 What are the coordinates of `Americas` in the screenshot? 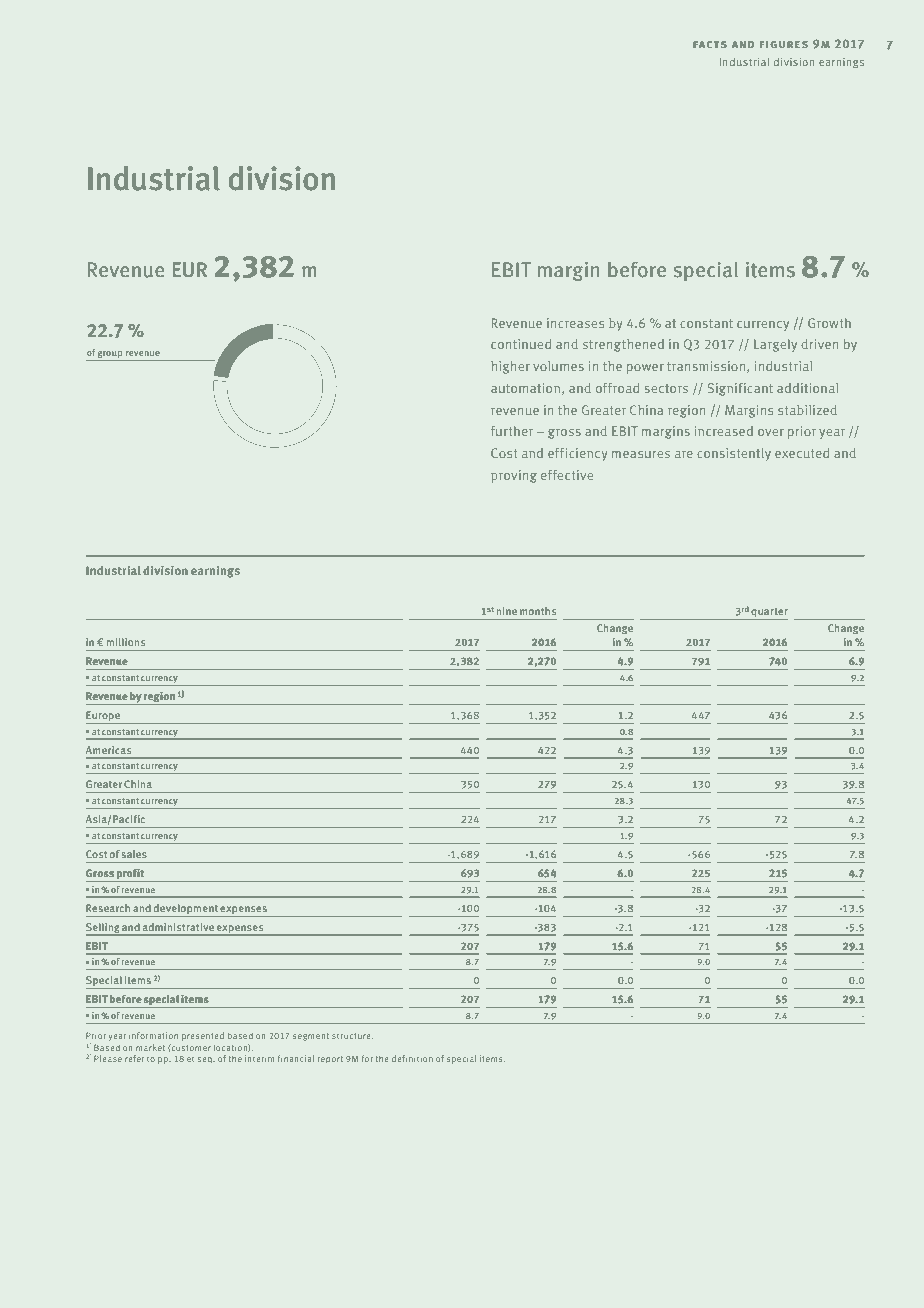 It's located at (108, 750).
